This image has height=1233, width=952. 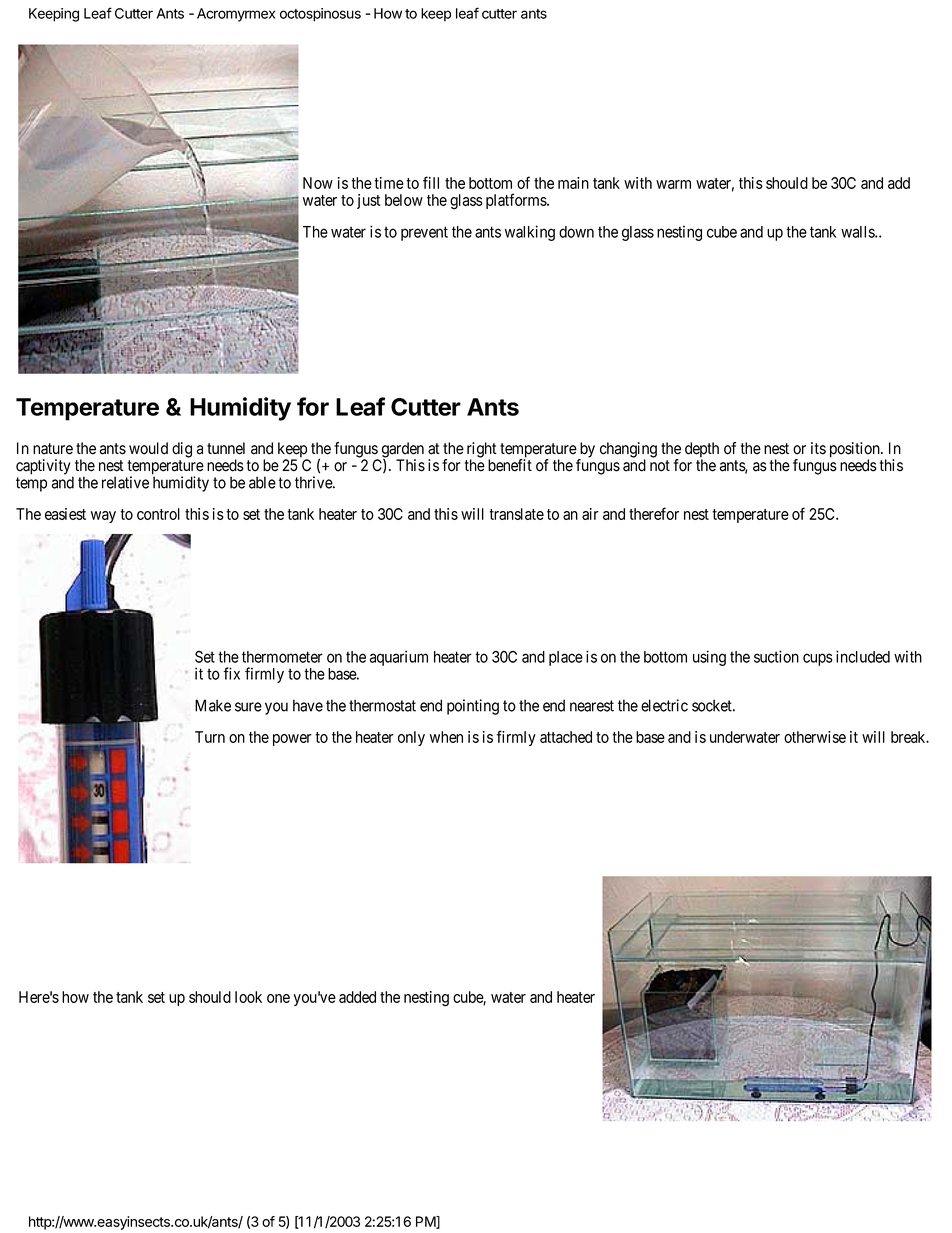 What do you see at coordinates (103, 517) in the image?
I see `way` at bounding box center [103, 517].
